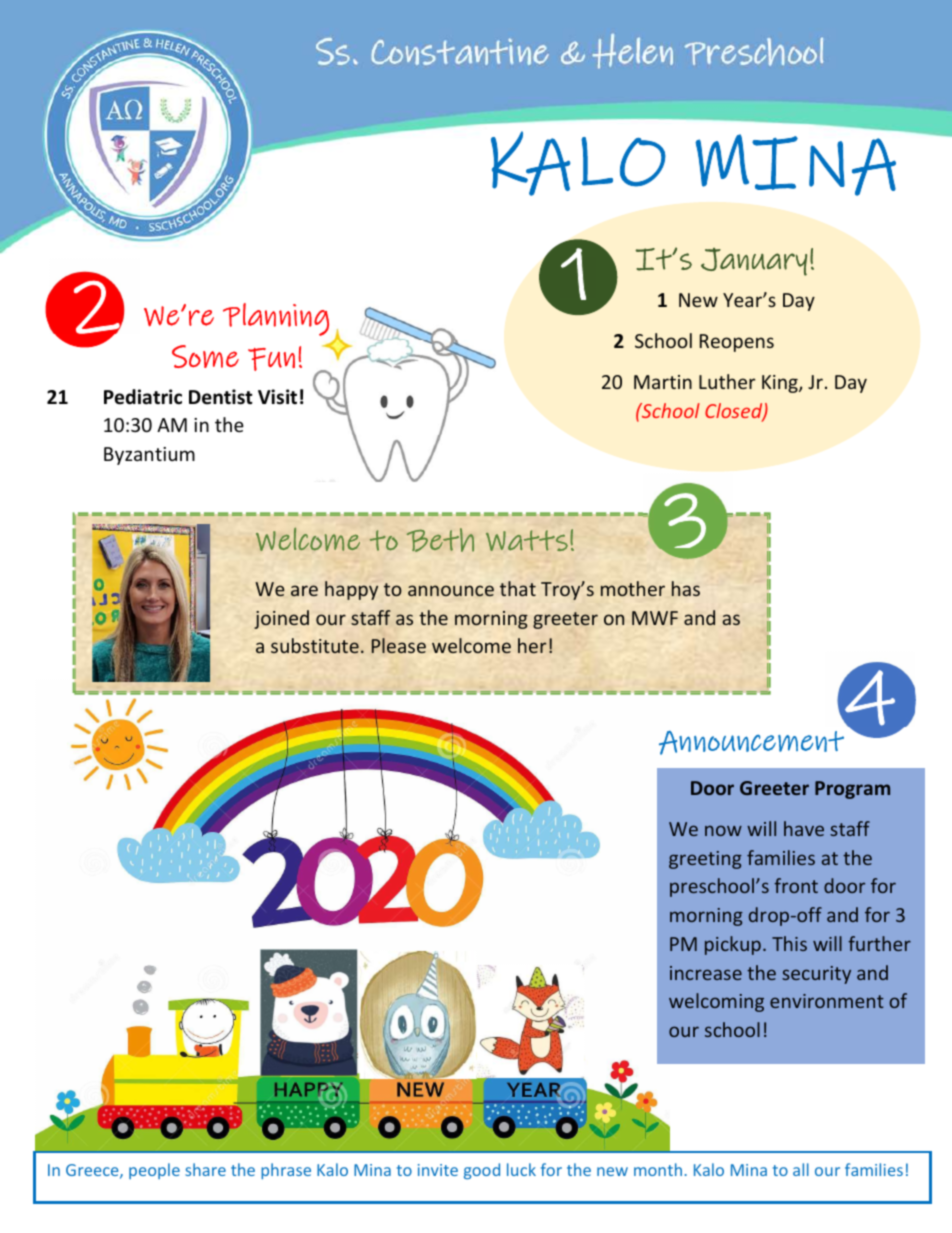 This screenshot has width=952, height=1233. What do you see at coordinates (286, 1171) in the screenshot?
I see `phrase` at bounding box center [286, 1171].
